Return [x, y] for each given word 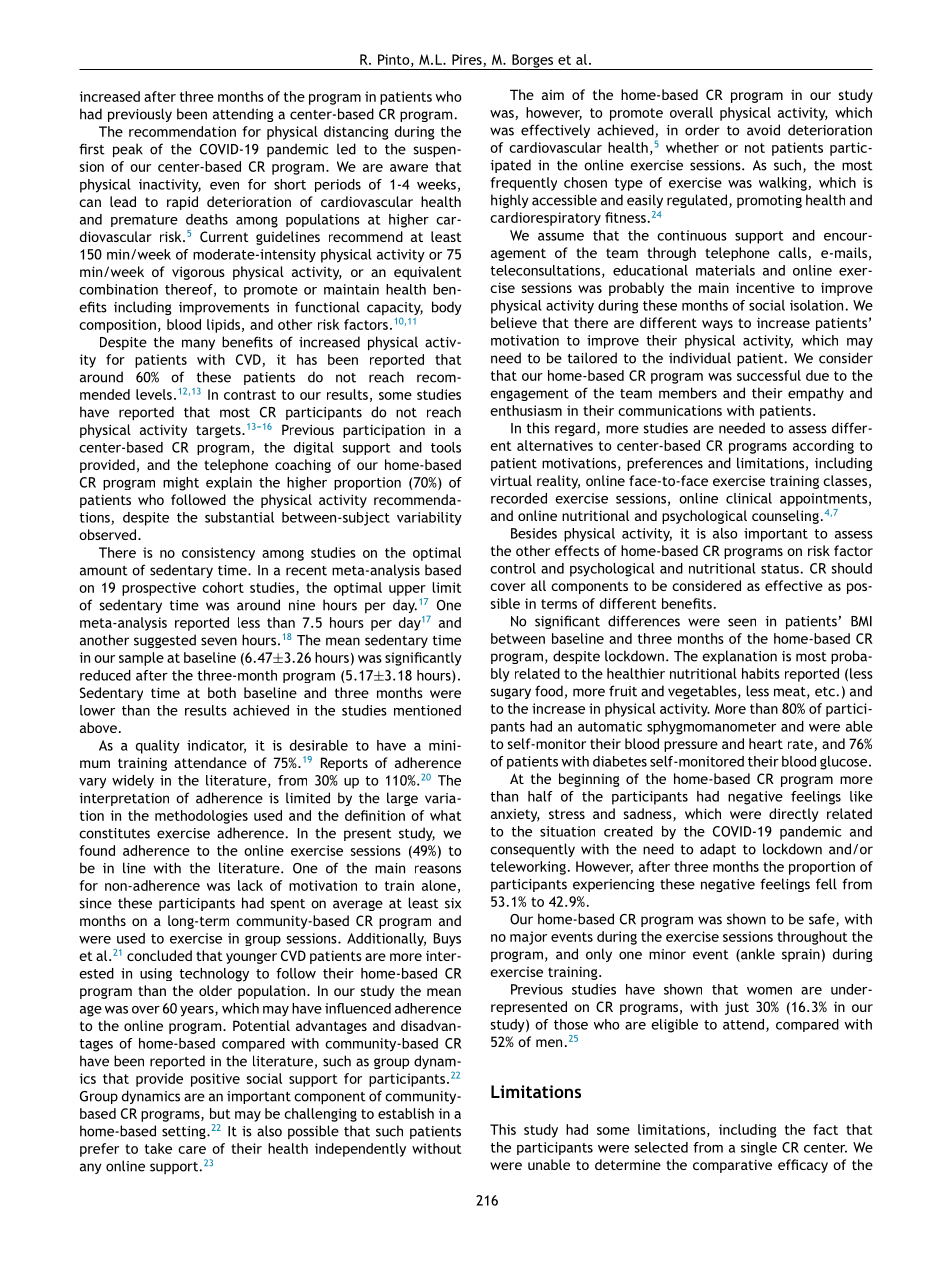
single [759, 1149]
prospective [159, 589]
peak [128, 150]
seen [742, 622]
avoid [763, 130]
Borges [533, 62]
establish [406, 1113]
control [513, 568]
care [192, 1150]
